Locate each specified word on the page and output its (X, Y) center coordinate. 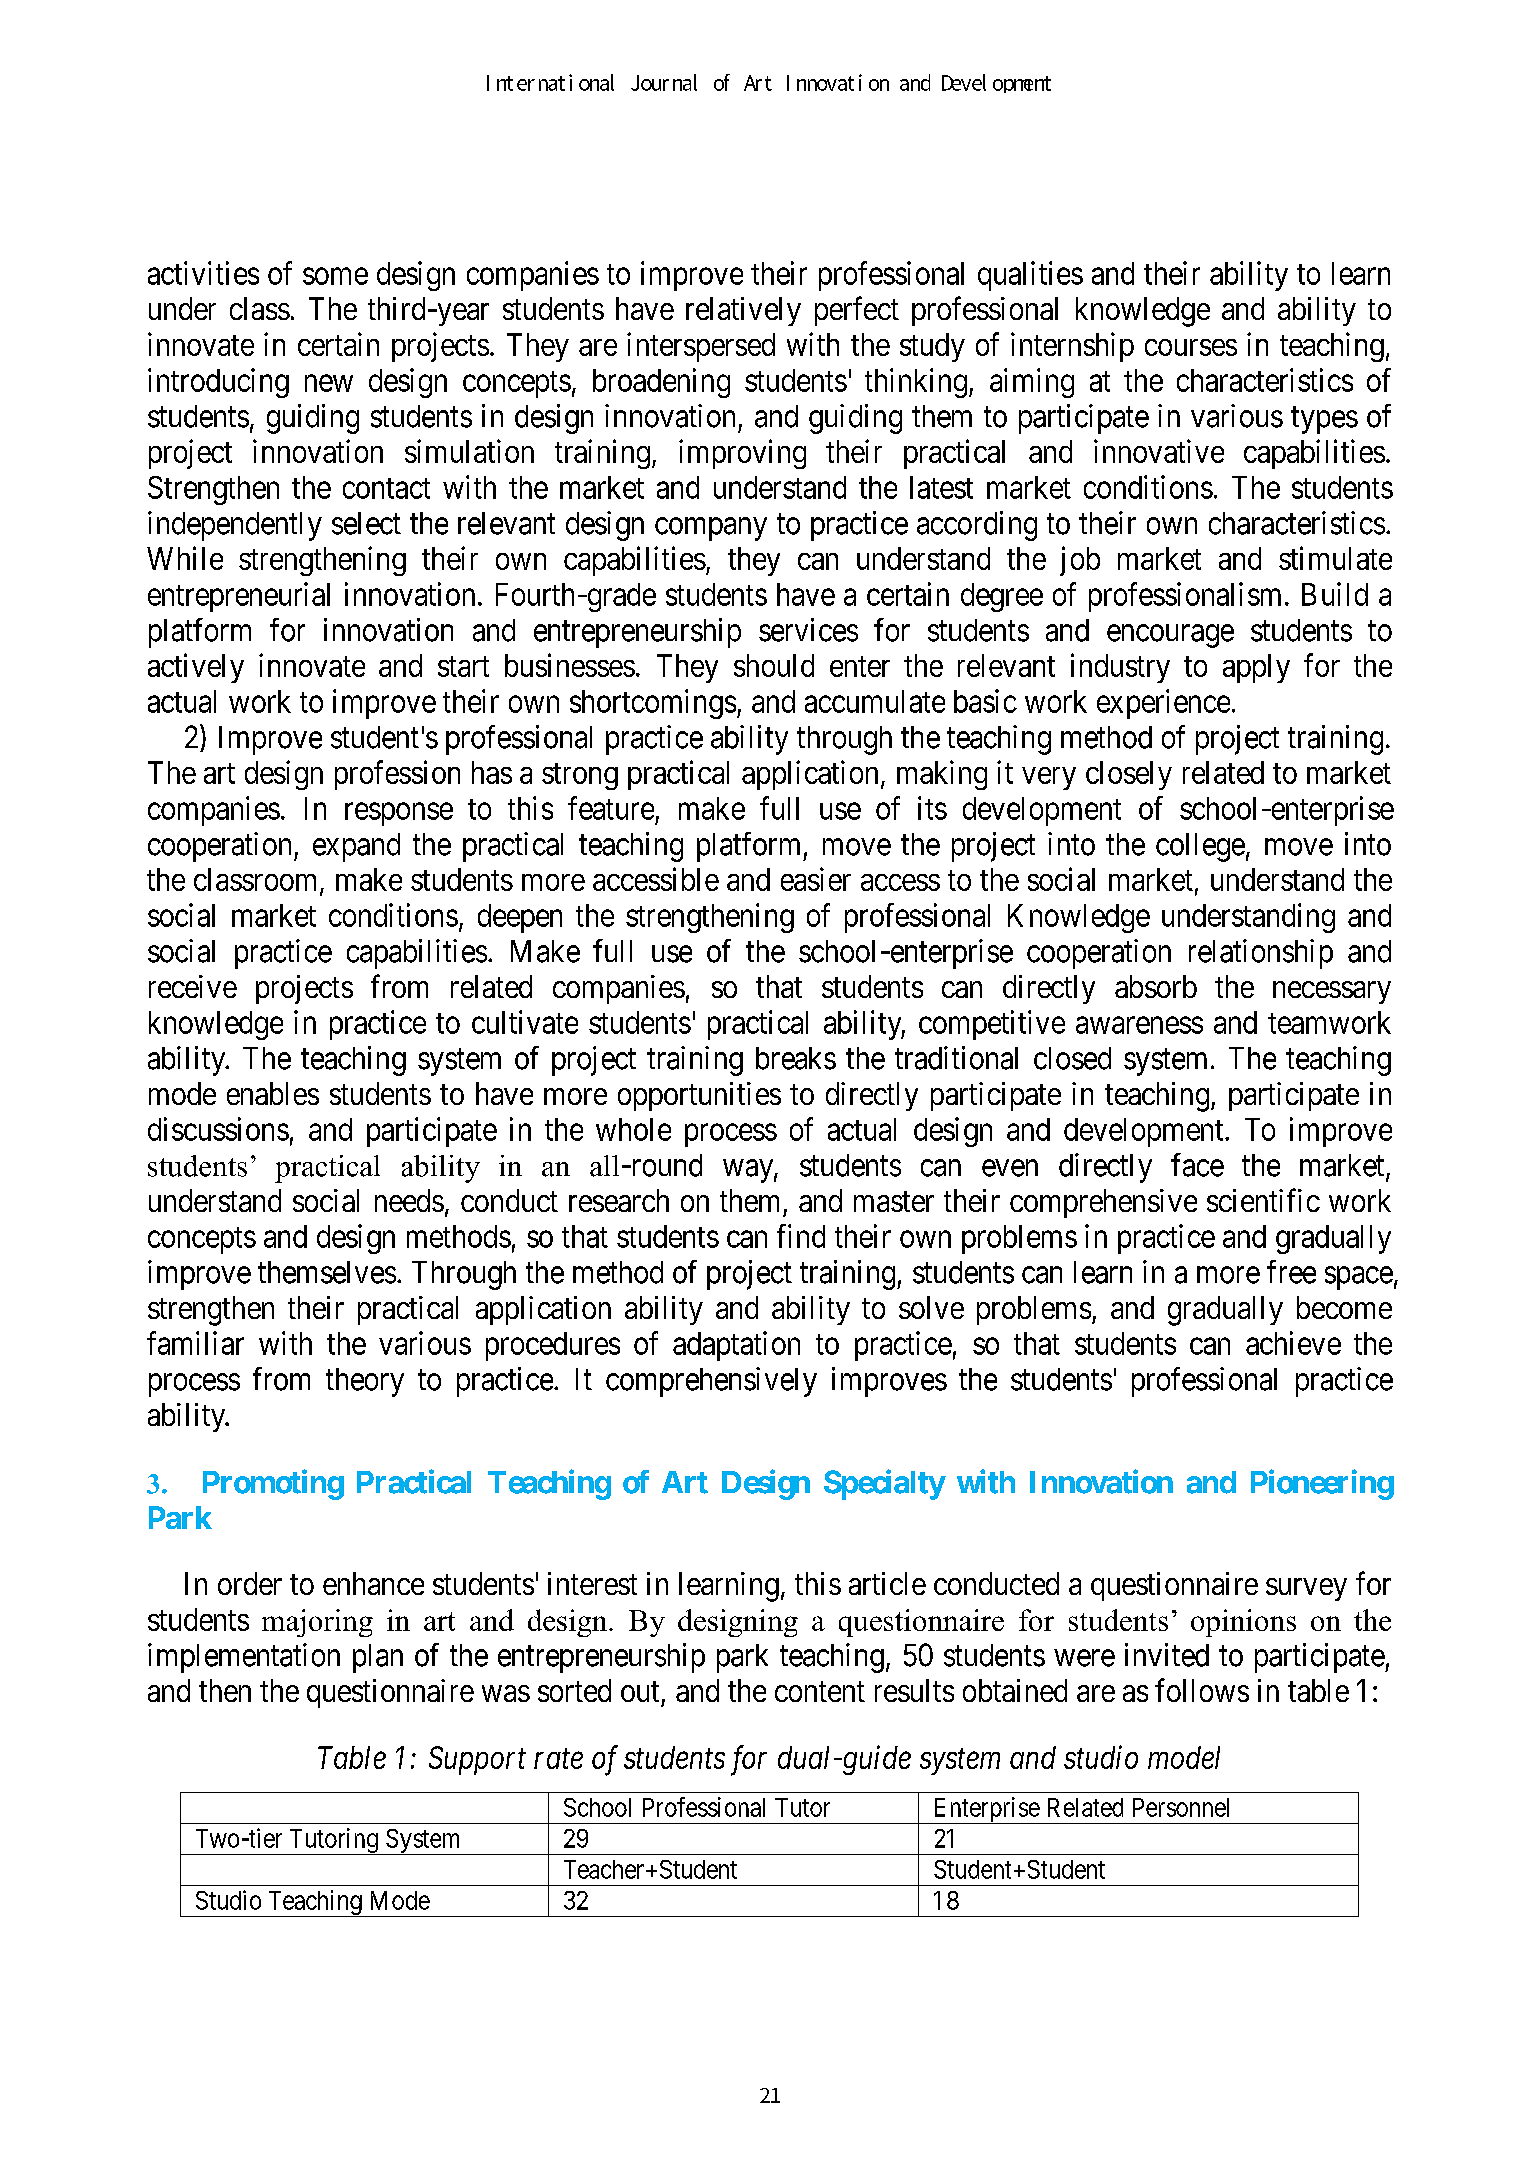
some (335, 276)
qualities (1030, 276)
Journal (664, 82)
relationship (1261, 954)
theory (365, 1382)
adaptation (736, 1346)
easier (816, 879)
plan (378, 1658)
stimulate (1335, 558)
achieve (1293, 1343)
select (366, 523)
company (711, 529)
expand (356, 847)
